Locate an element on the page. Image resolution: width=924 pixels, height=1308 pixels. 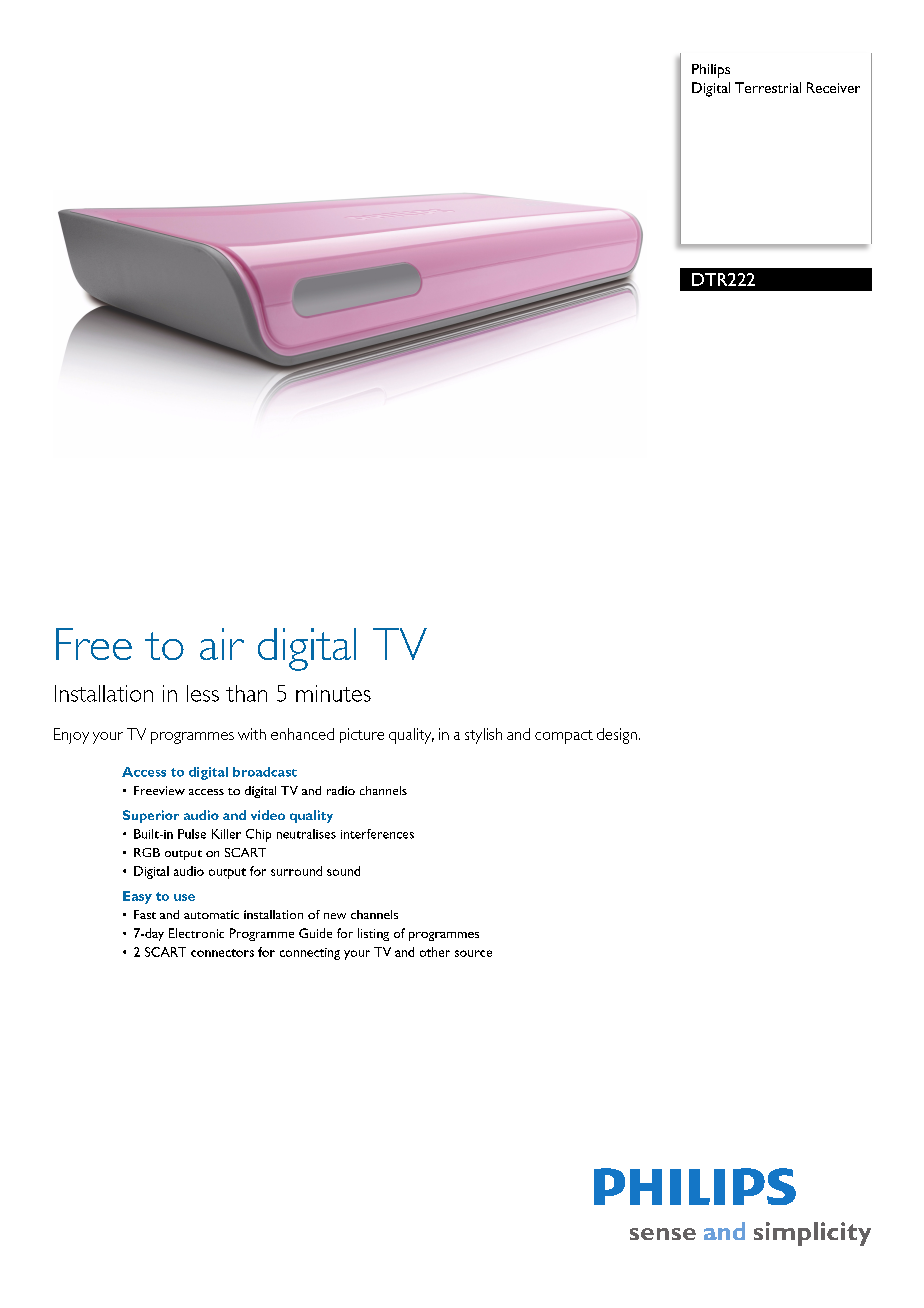
compact is located at coordinates (564, 737).
